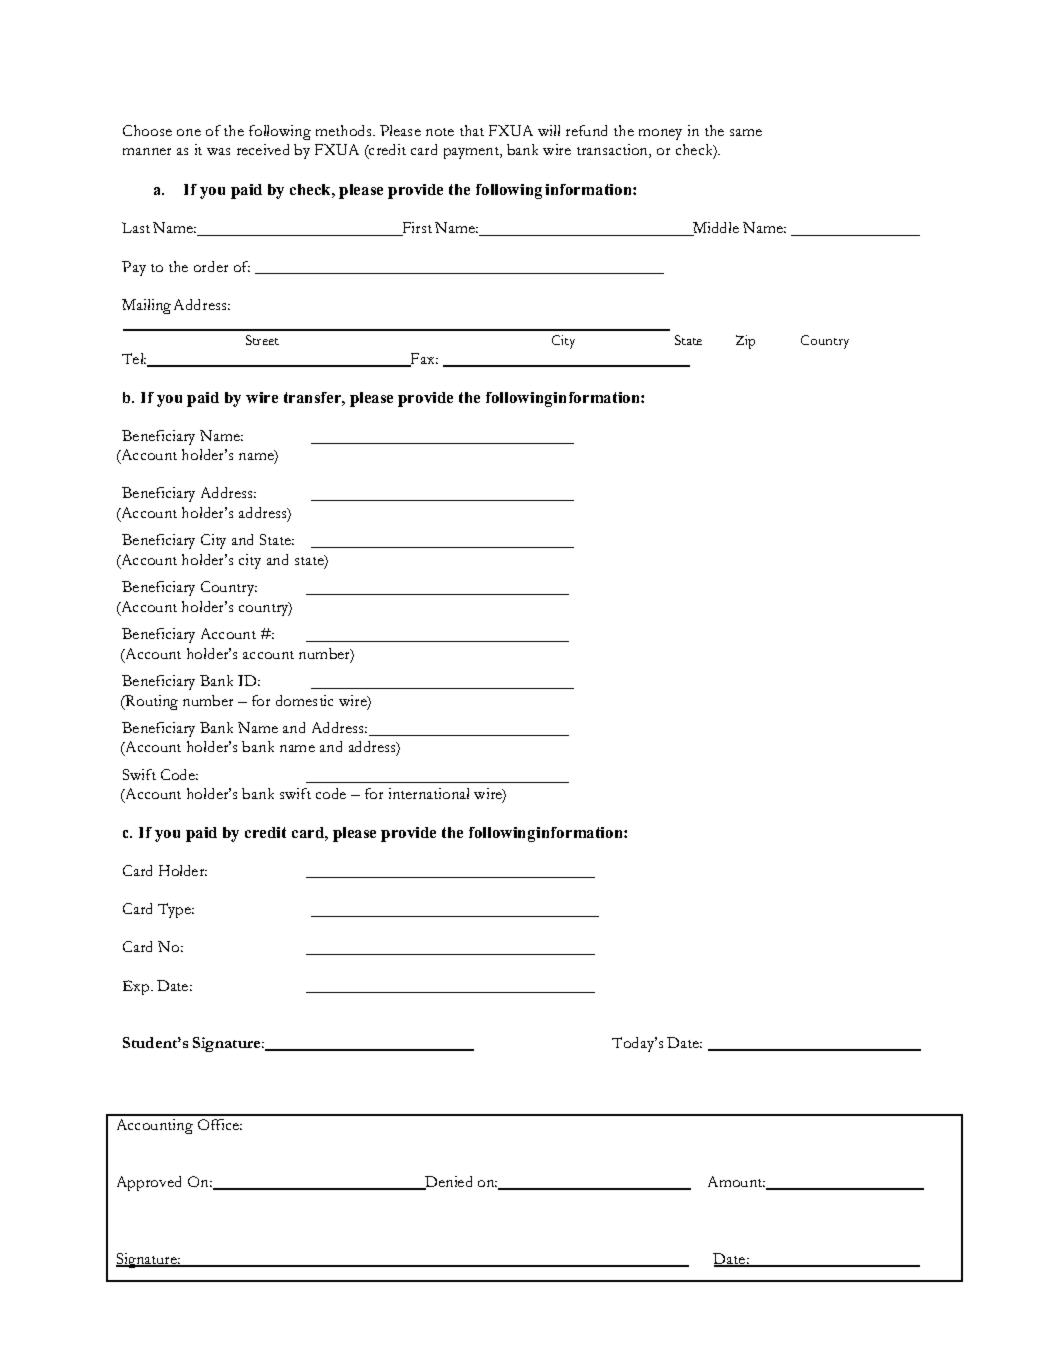 Image resolution: width=1042 pixels, height=1349 pixels. Describe the element at coordinates (745, 342) in the page. I see `Zip` at that location.
